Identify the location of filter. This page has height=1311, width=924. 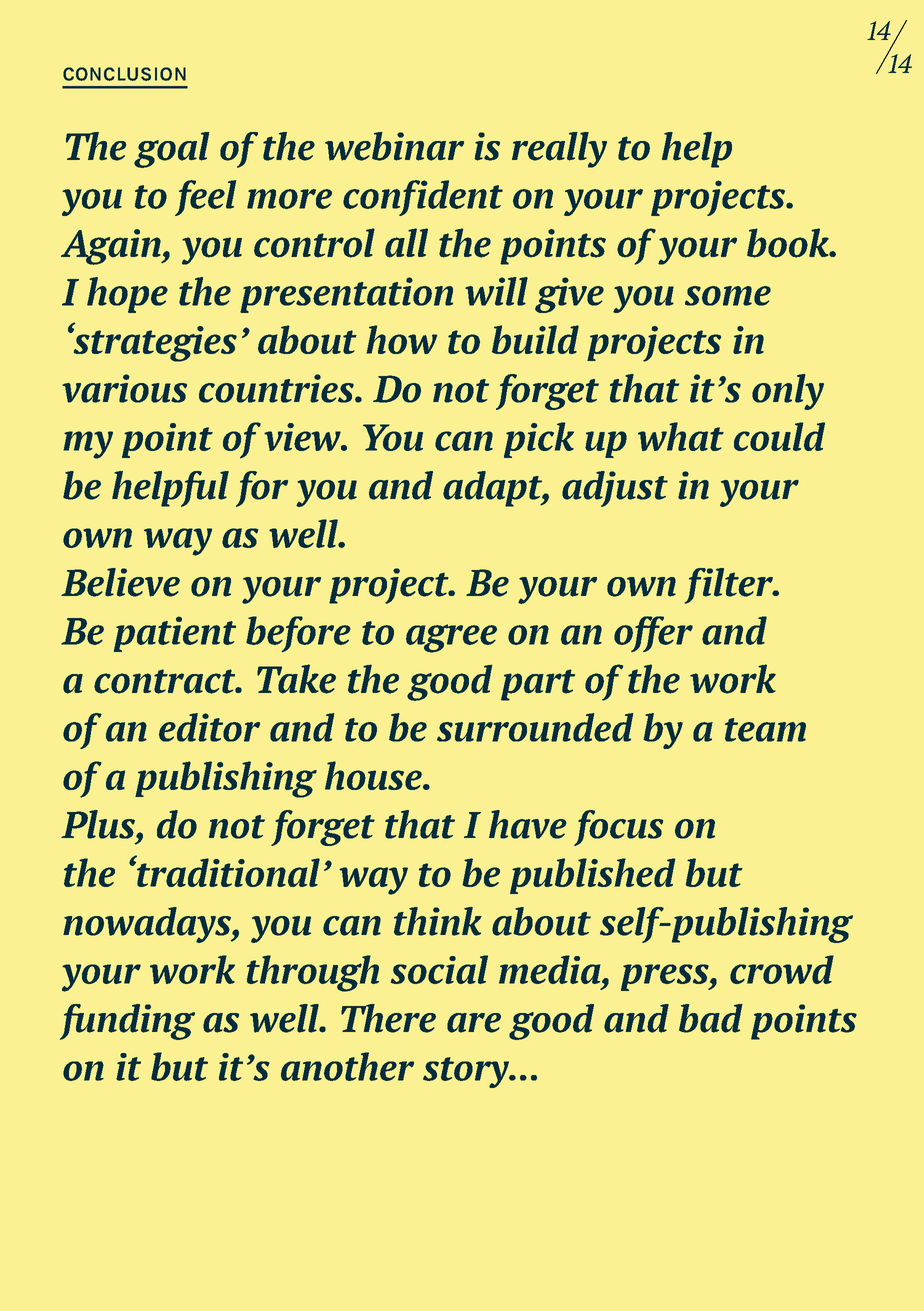
(730, 586).
